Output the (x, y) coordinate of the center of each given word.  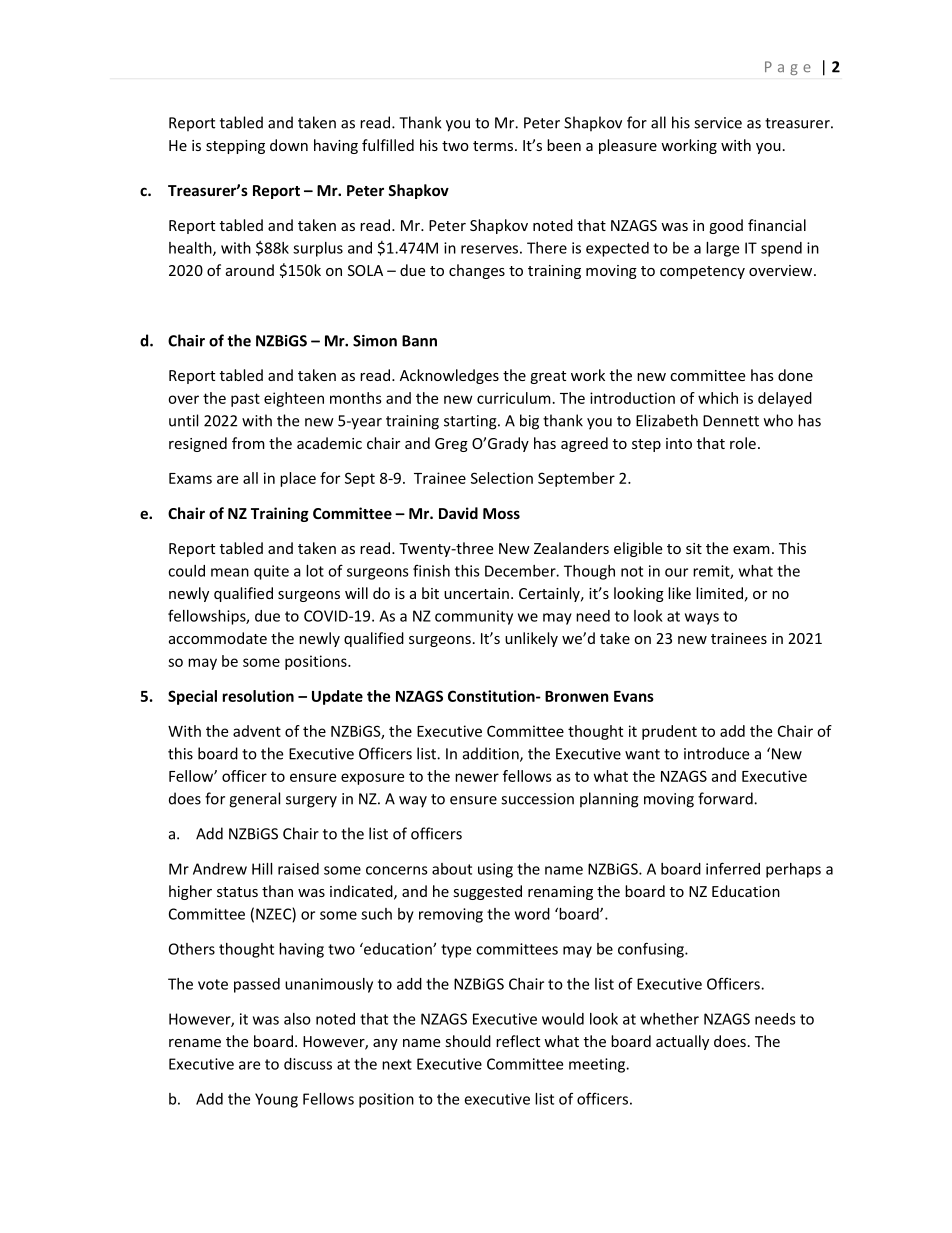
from (248, 443)
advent (257, 731)
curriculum (514, 398)
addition (492, 754)
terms (493, 146)
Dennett (731, 421)
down (289, 145)
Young (276, 1100)
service (718, 123)
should (468, 1041)
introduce (716, 753)
